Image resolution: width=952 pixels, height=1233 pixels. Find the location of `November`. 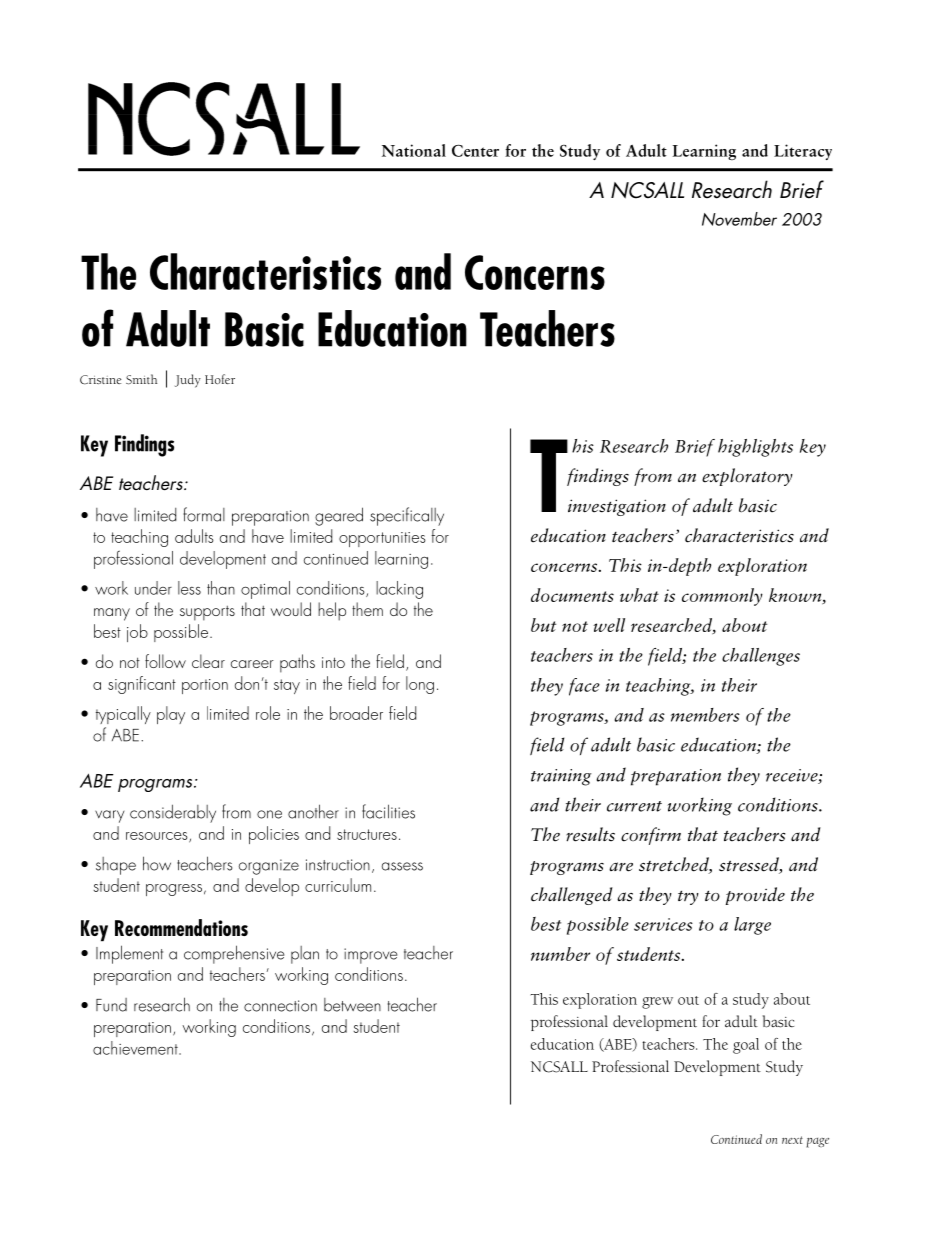

November is located at coordinates (739, 219).
